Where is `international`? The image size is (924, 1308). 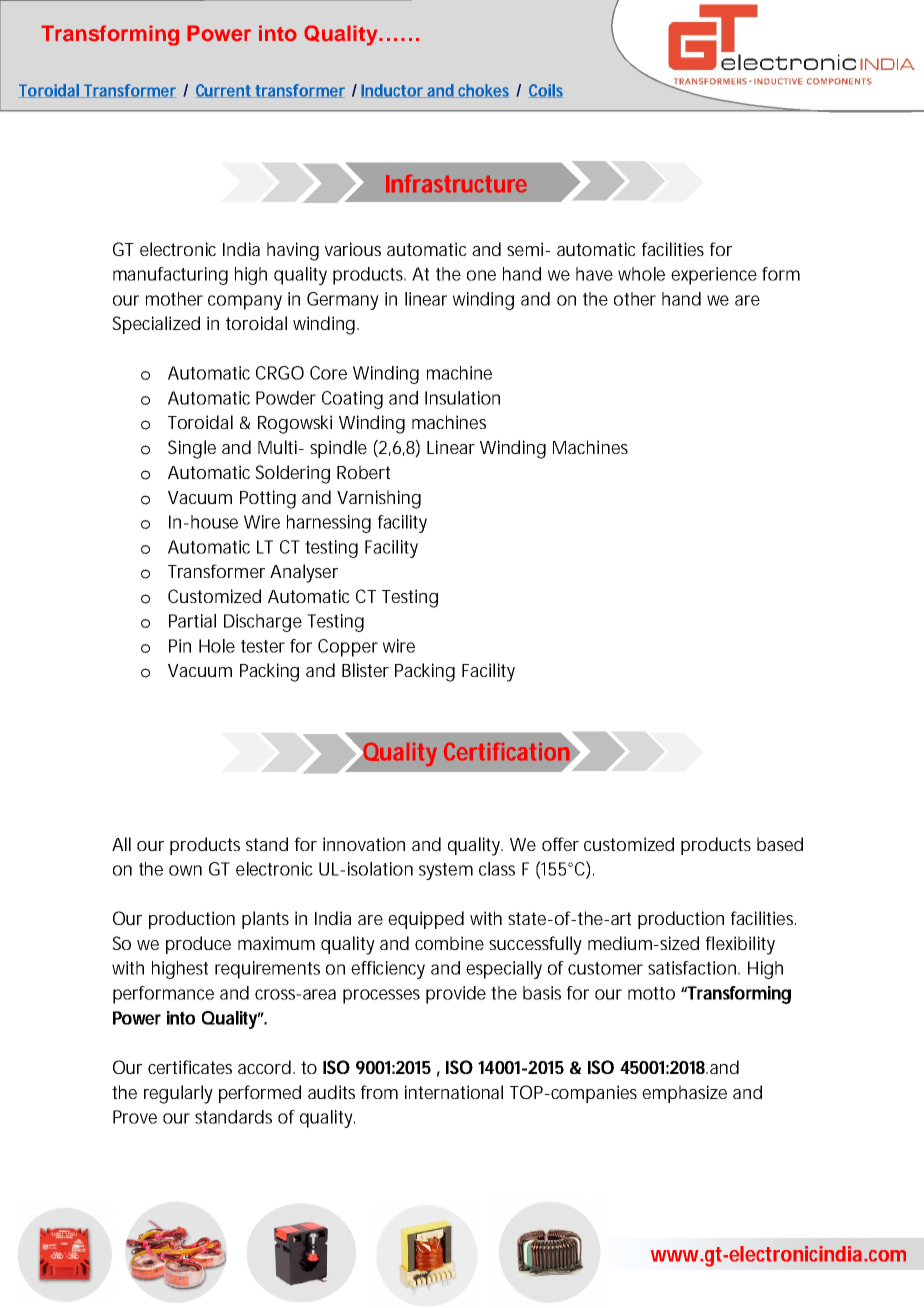 international is located at coordinates (454, 1092).
